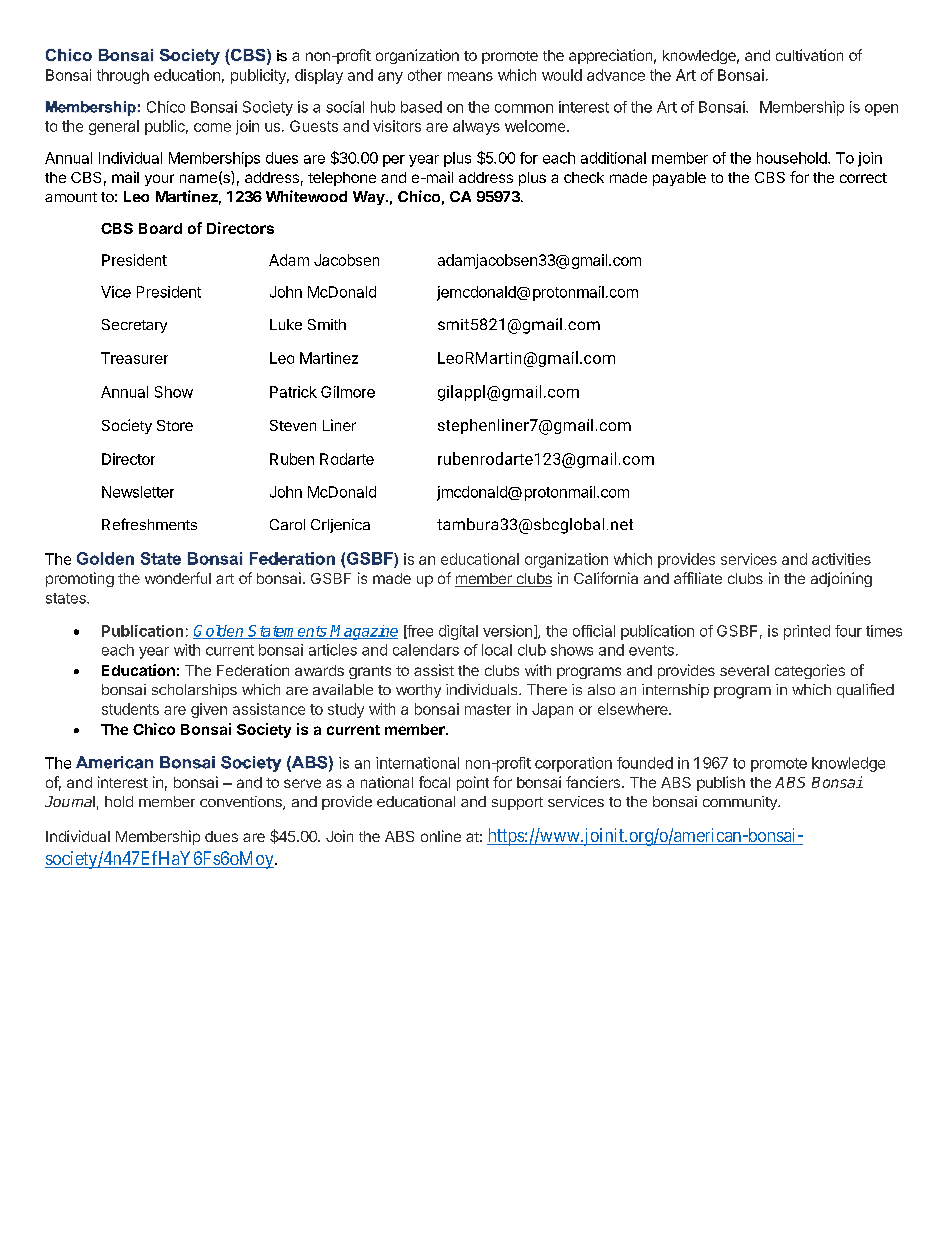 The height and width of the document is (1233, 952). I want to click on Board, so click(160, 228).
